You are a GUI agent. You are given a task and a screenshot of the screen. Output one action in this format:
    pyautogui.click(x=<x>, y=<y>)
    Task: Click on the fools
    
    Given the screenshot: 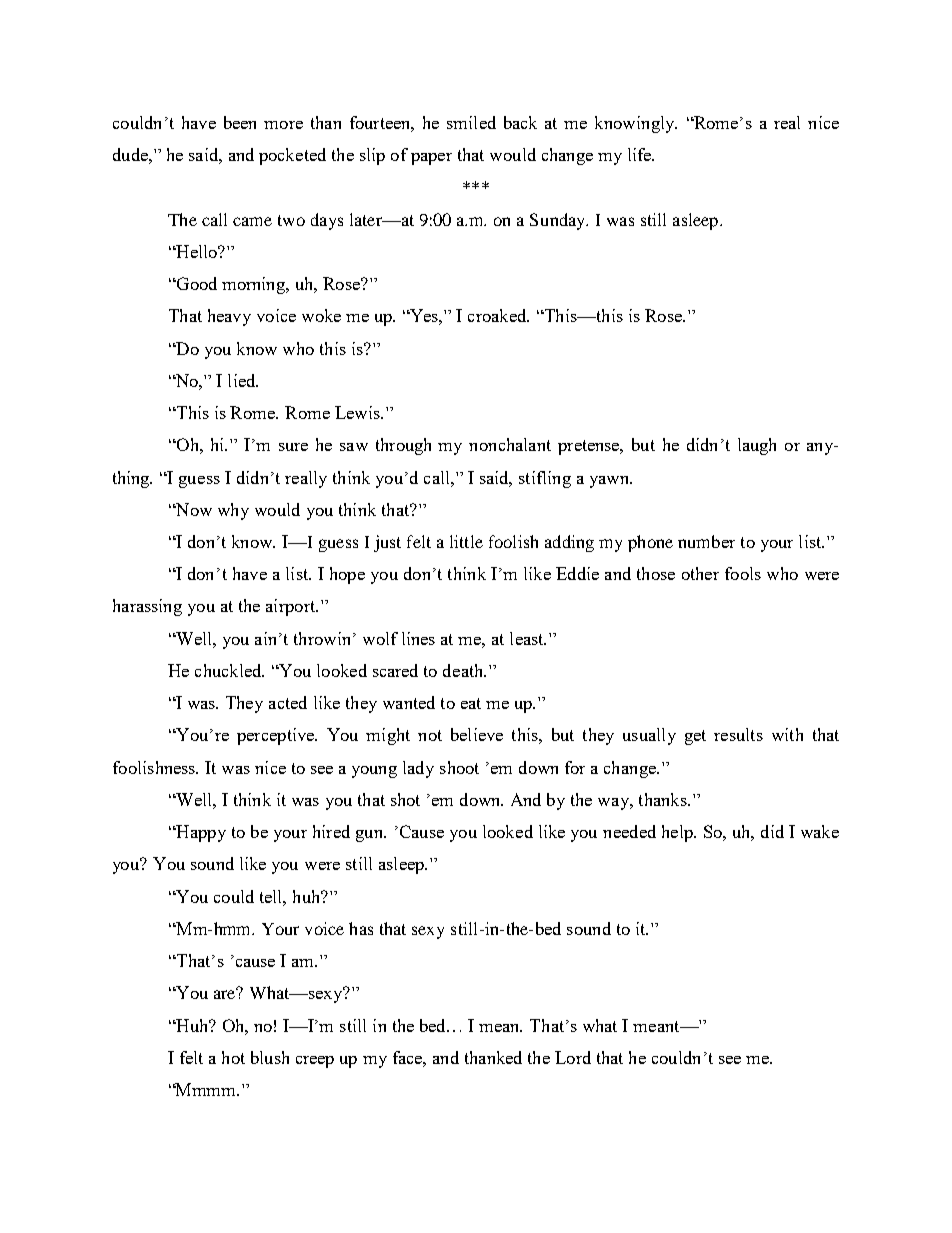 What is the action you would take?
    pyautogui.click(x=743, y=573)
